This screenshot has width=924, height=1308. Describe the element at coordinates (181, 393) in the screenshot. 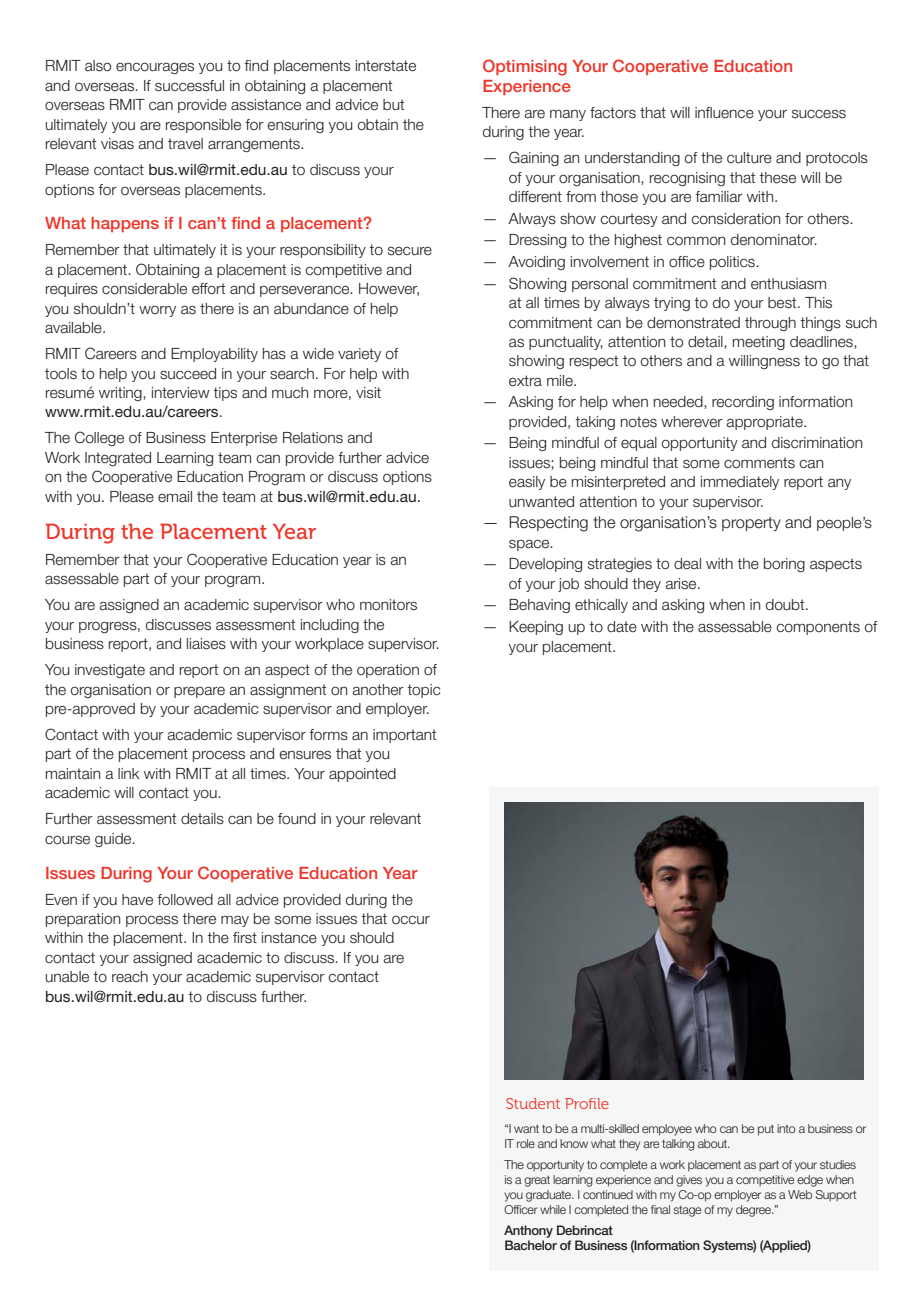

I see `interview` at that location.
